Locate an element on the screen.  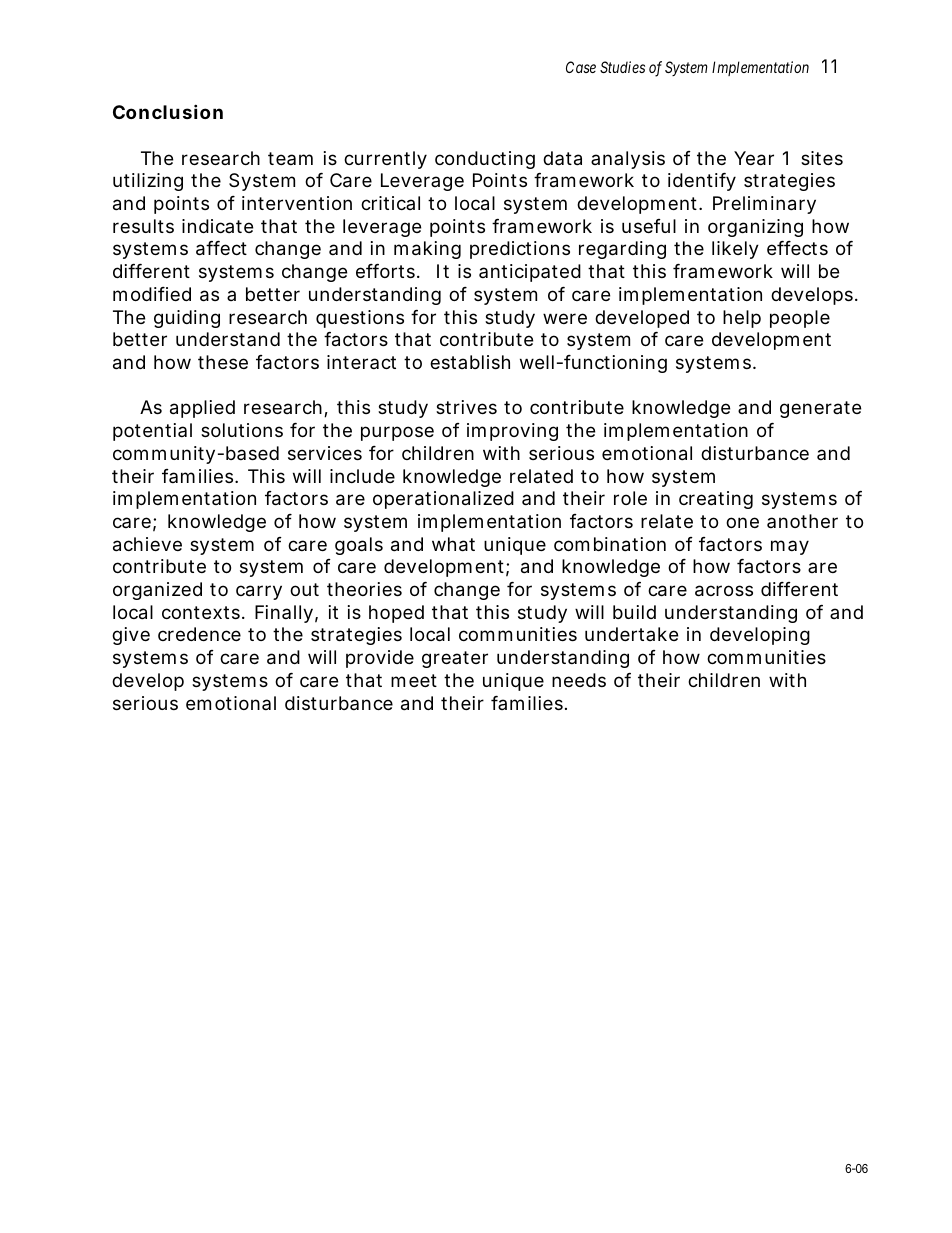
improving is located at coordinates (512, 432).
